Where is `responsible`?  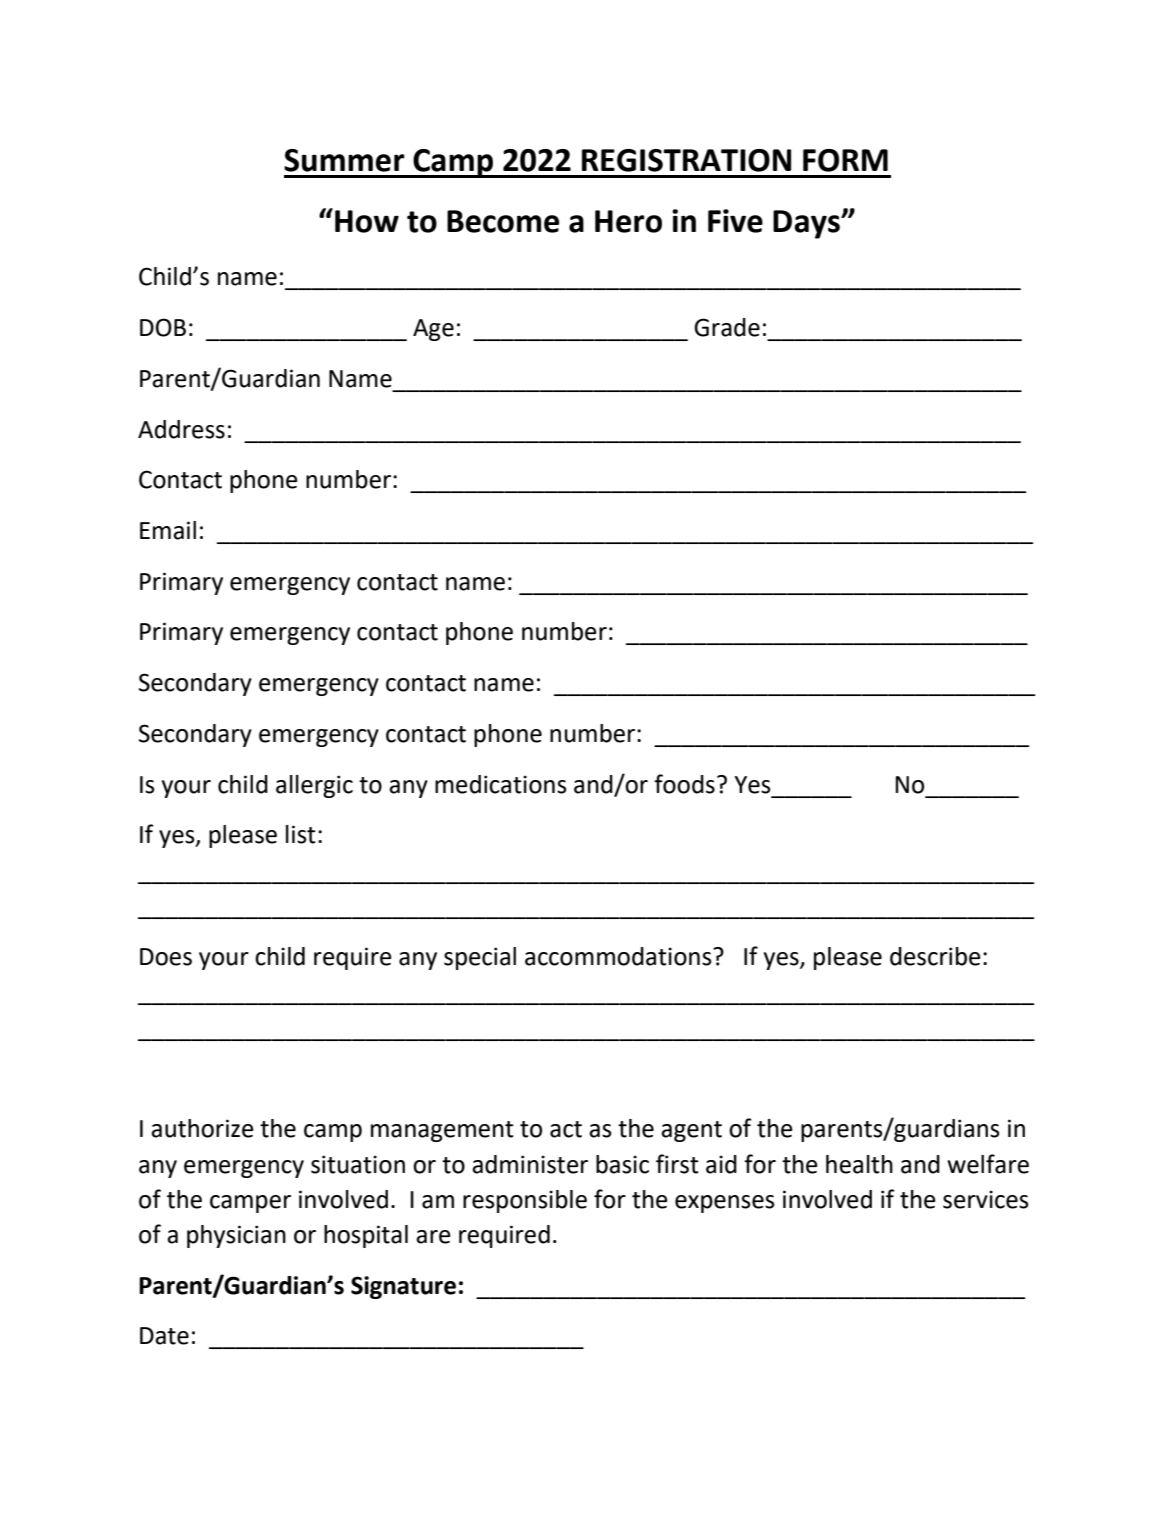 responsible is located at coordinates (525, 1201).
